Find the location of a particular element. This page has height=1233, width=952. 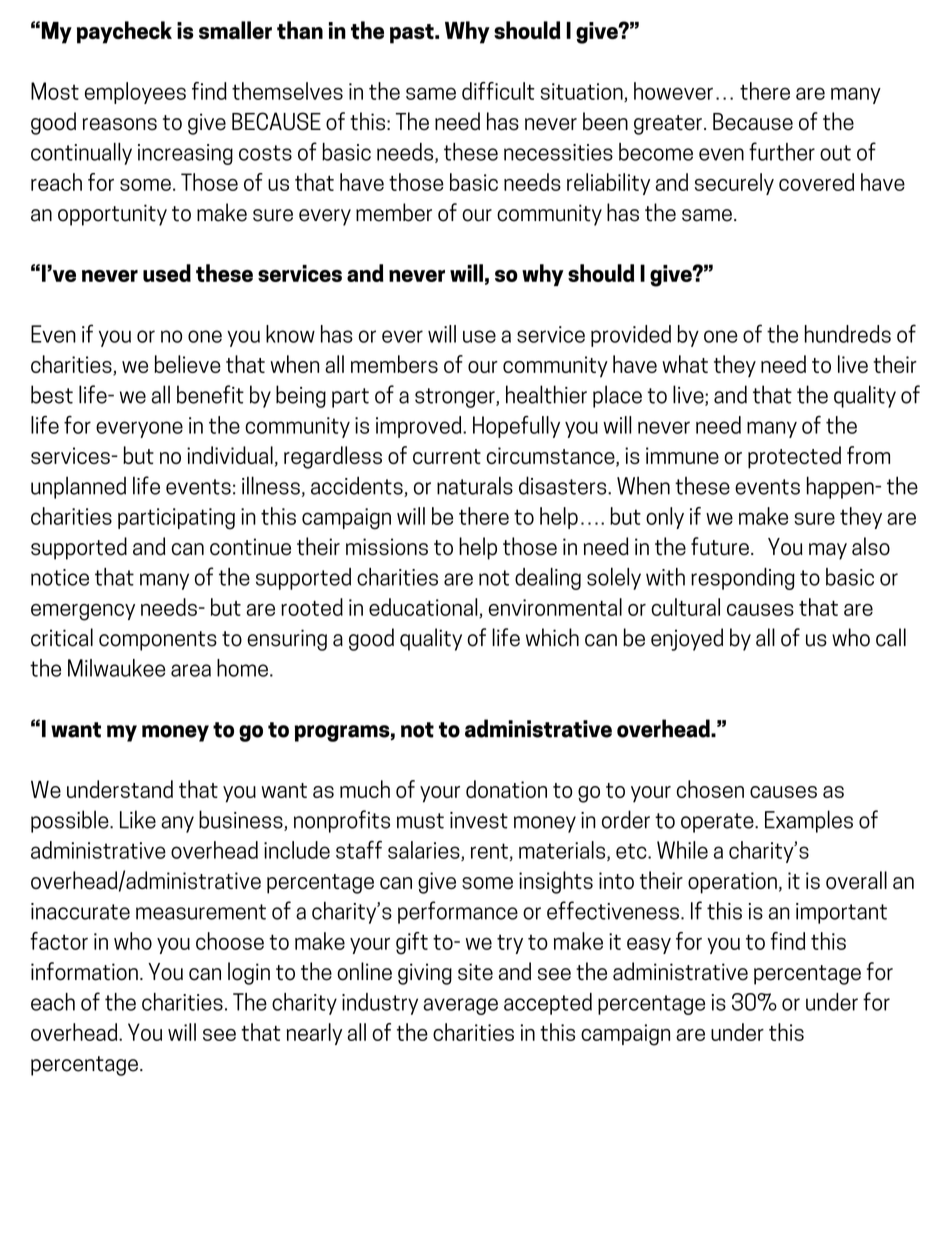

donation is located at coordinates (506, 789).
